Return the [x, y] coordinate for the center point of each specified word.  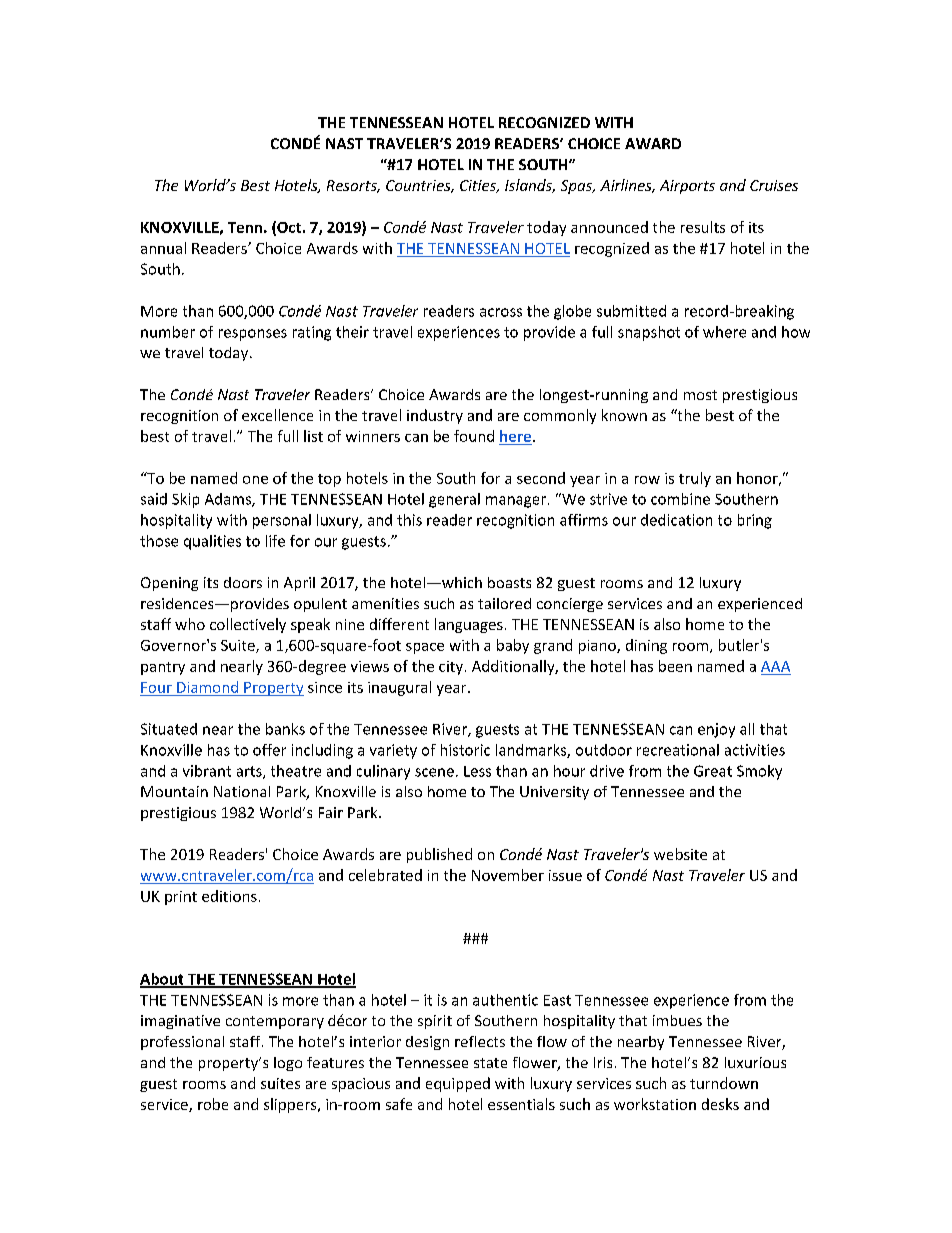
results [703, 227]
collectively [248, 625]
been [675, 666]
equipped [458, 1084]
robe [213, 1104]
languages [469, 625]
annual [163, 248]
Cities [479, 186]
